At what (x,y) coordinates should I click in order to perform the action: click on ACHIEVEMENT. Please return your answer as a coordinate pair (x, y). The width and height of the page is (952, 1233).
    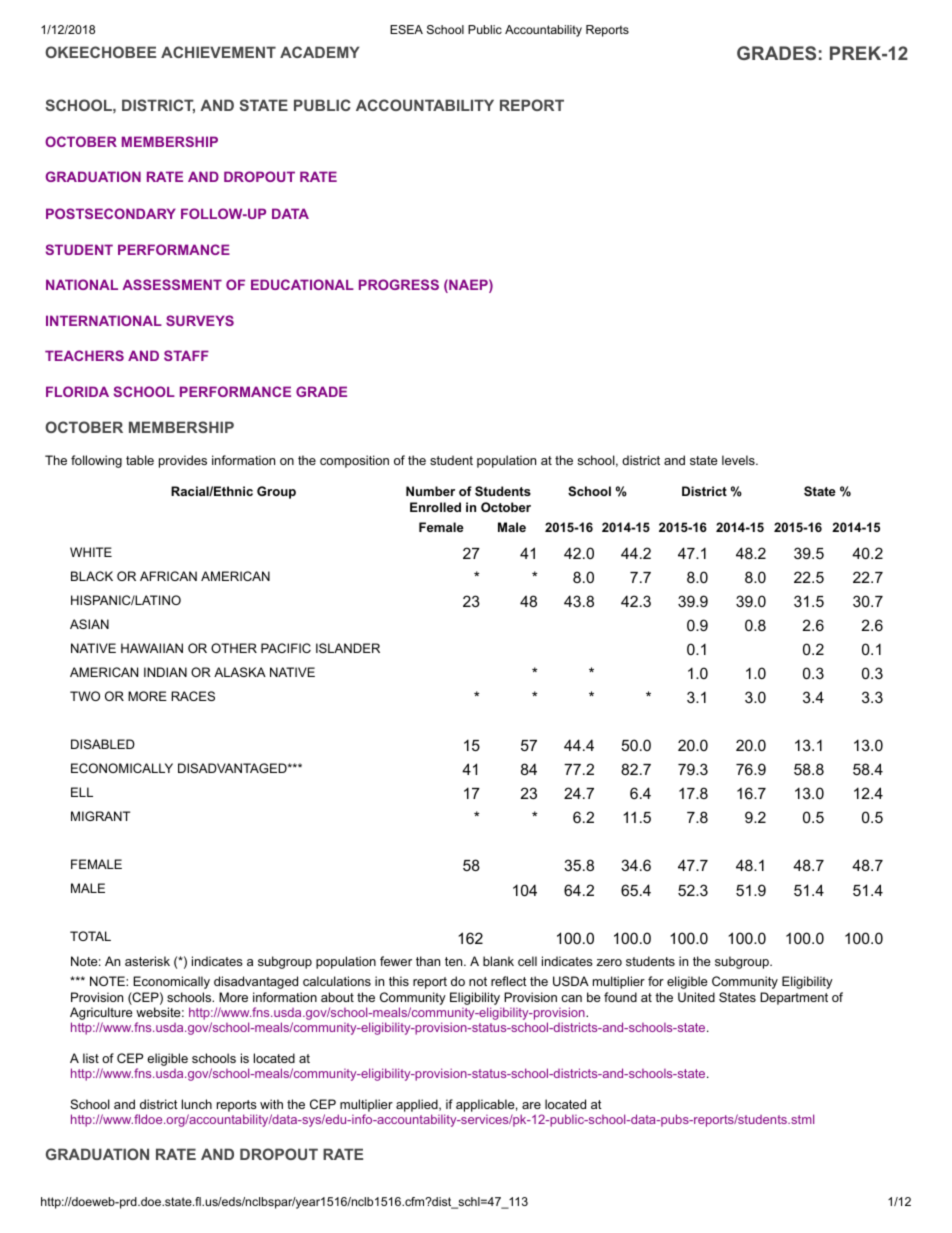
    Looking at the image, I should click on (218, 52).
